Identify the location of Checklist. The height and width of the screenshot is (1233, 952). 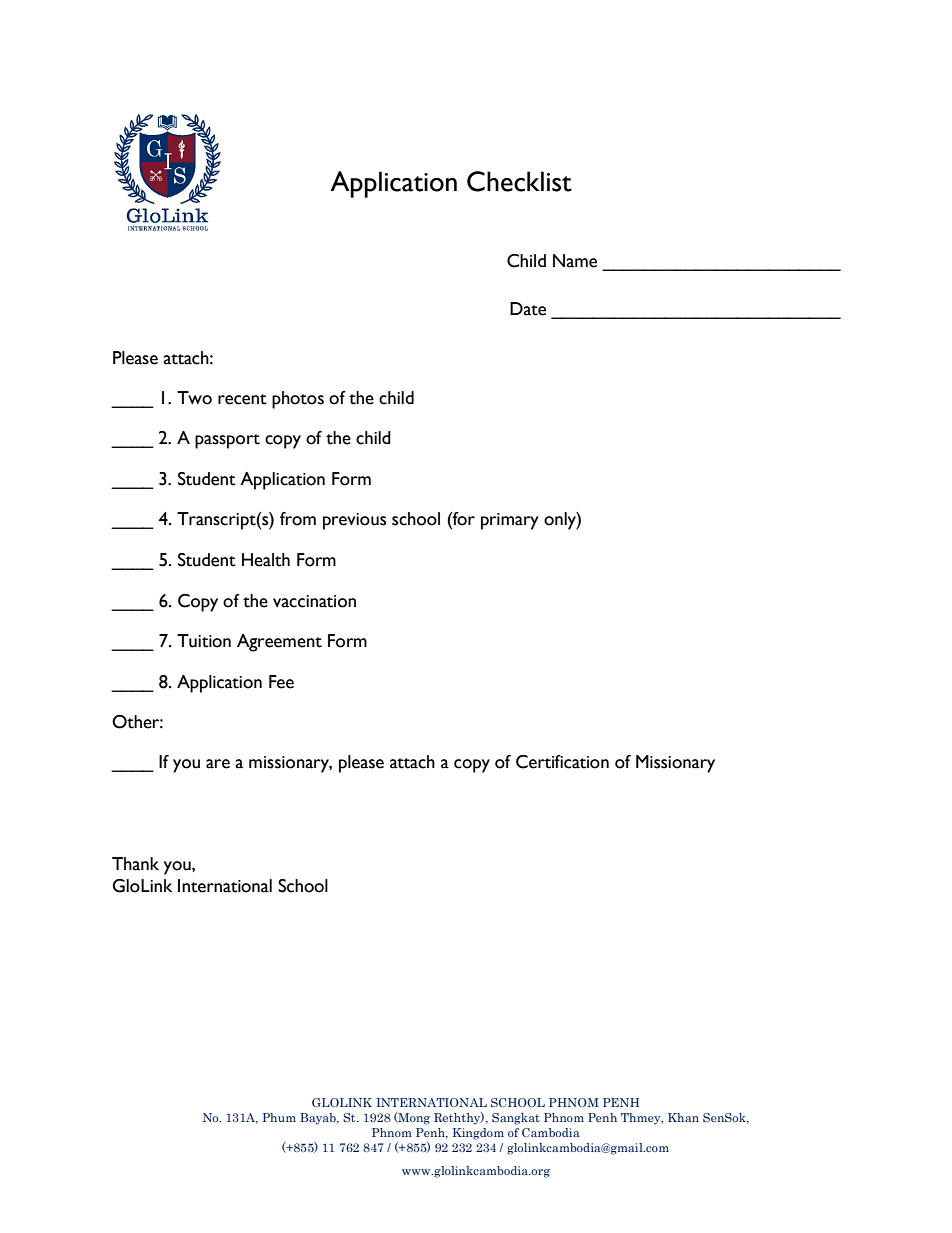
(519, 181).
